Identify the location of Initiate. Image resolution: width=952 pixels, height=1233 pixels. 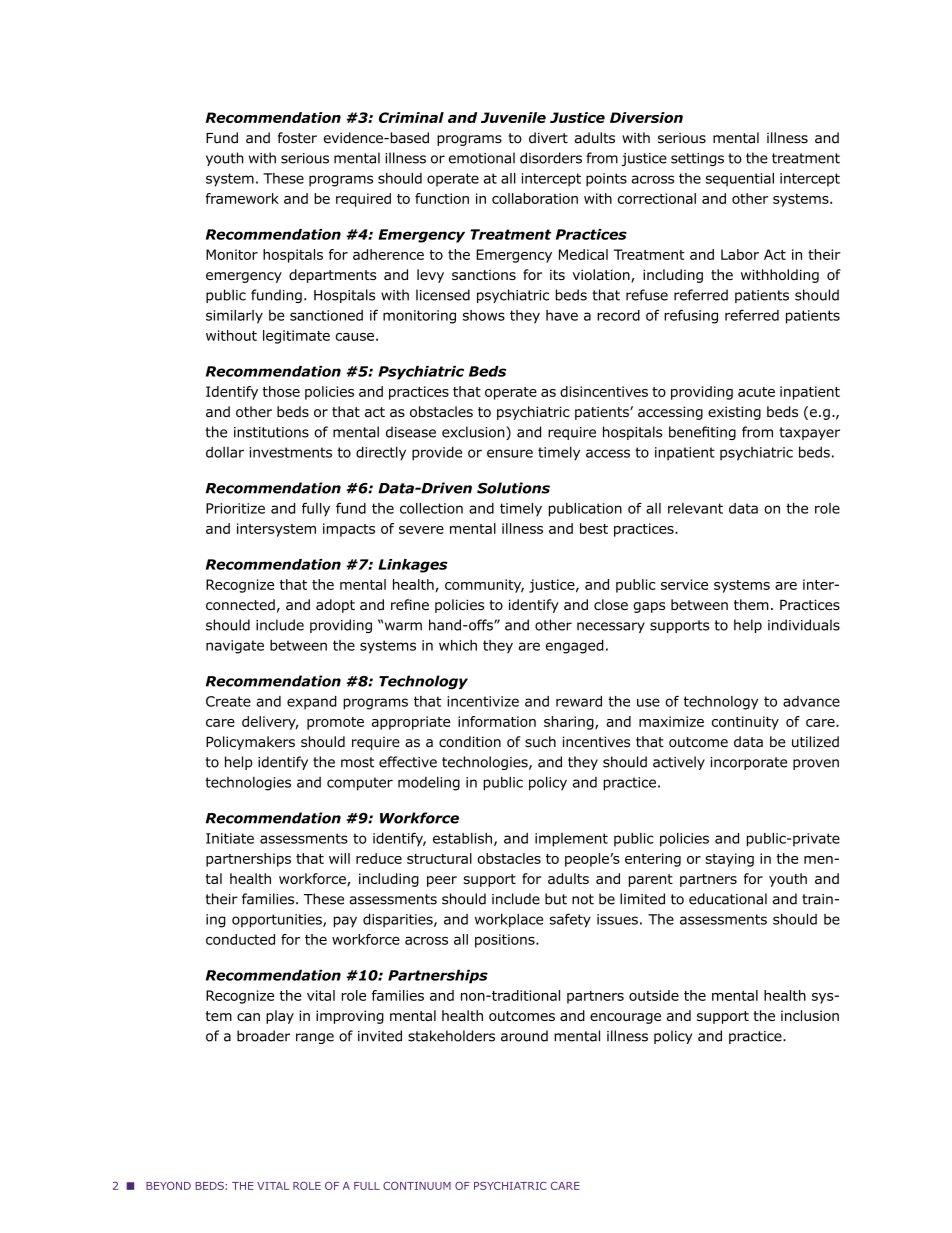
(230, 838).
